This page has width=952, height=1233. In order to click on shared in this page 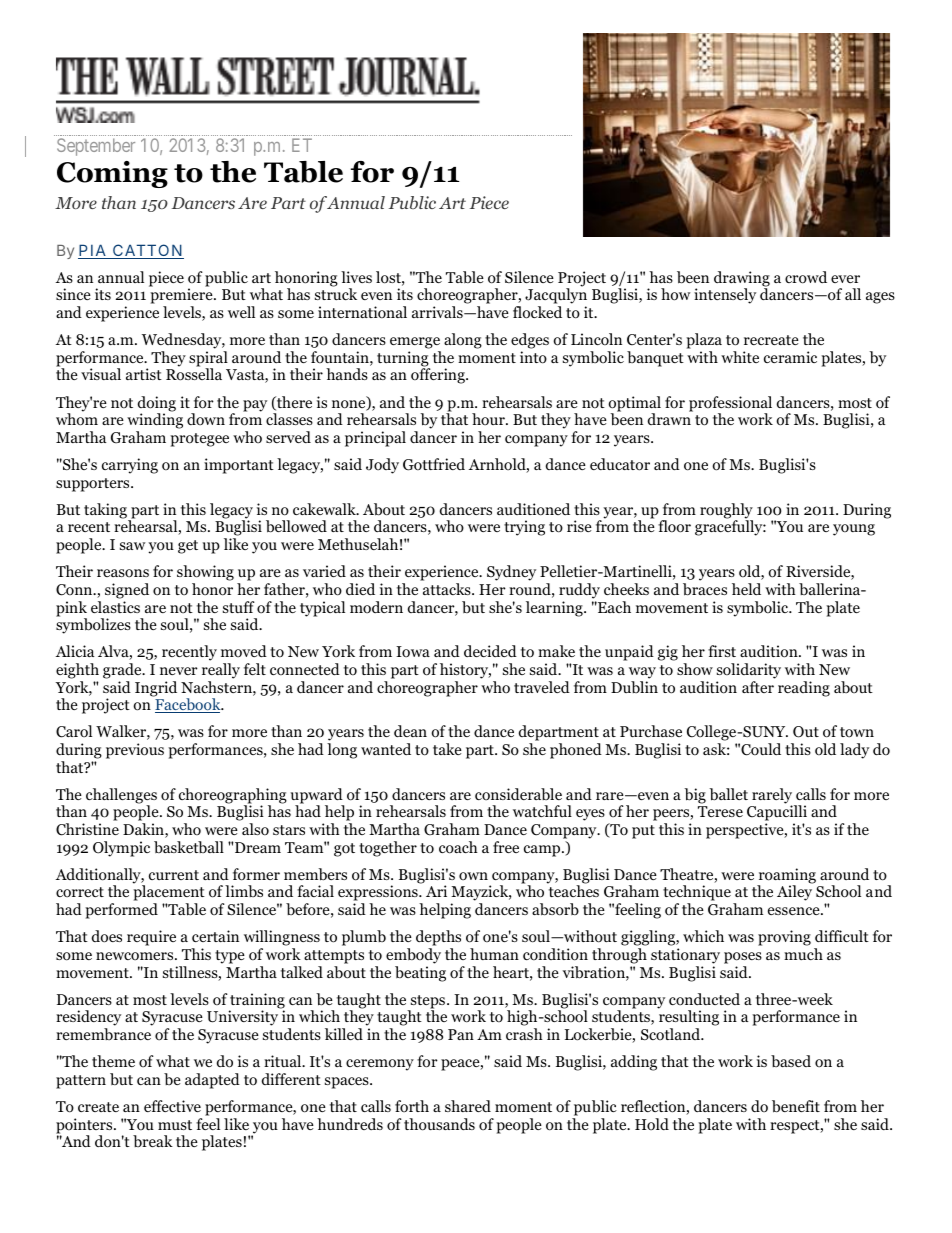, I will do `click(468, 1106)`.
